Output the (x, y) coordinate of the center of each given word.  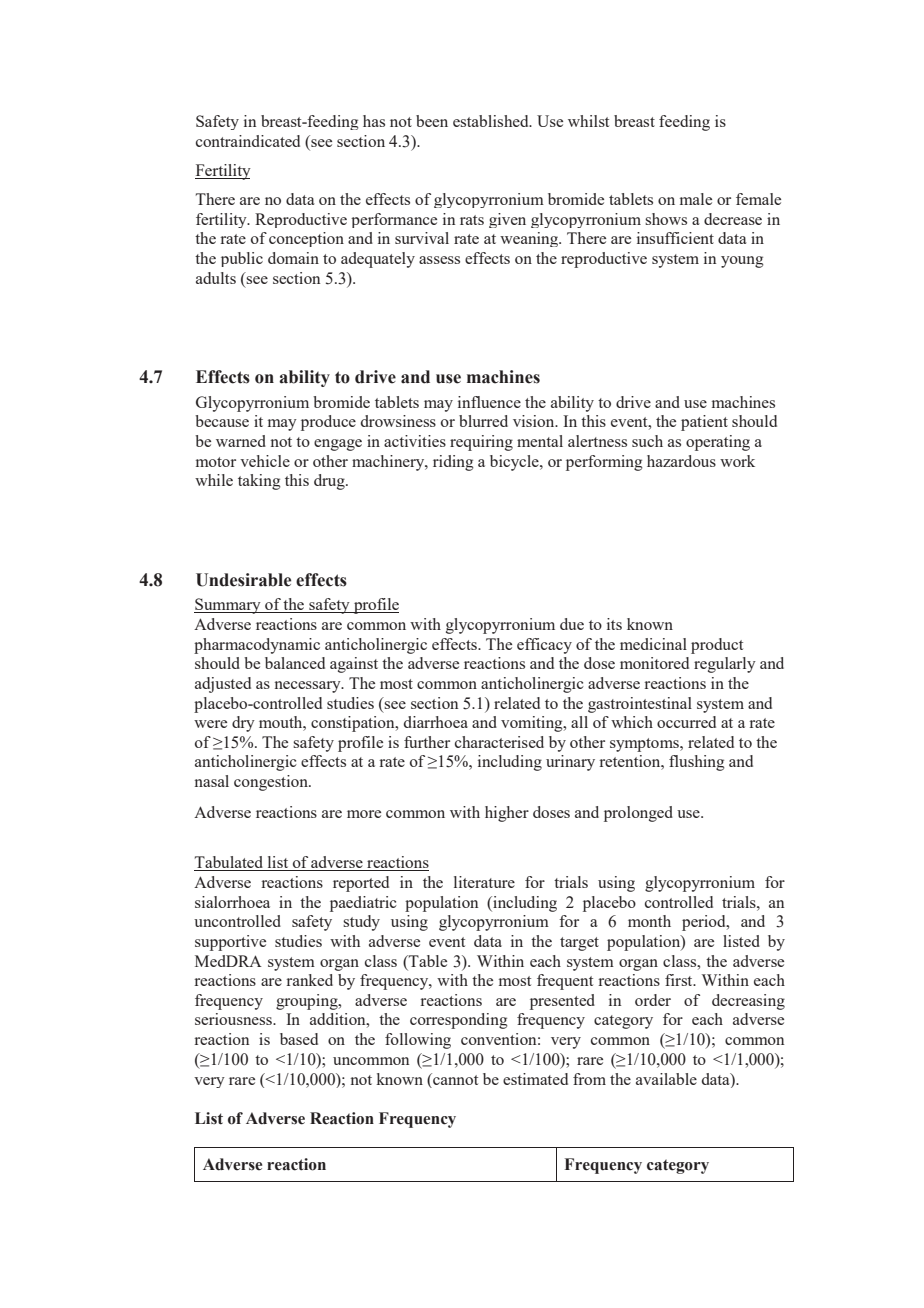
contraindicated (248, 141)
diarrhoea (436, 722)
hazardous (681, 461)
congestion (272, 783)
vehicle (265, 461)
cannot (454, 1079)
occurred (686, 722)
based (299, 1039)
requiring (481, 443)
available (666, 1079)
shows (666, 219)
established (492, 121)
